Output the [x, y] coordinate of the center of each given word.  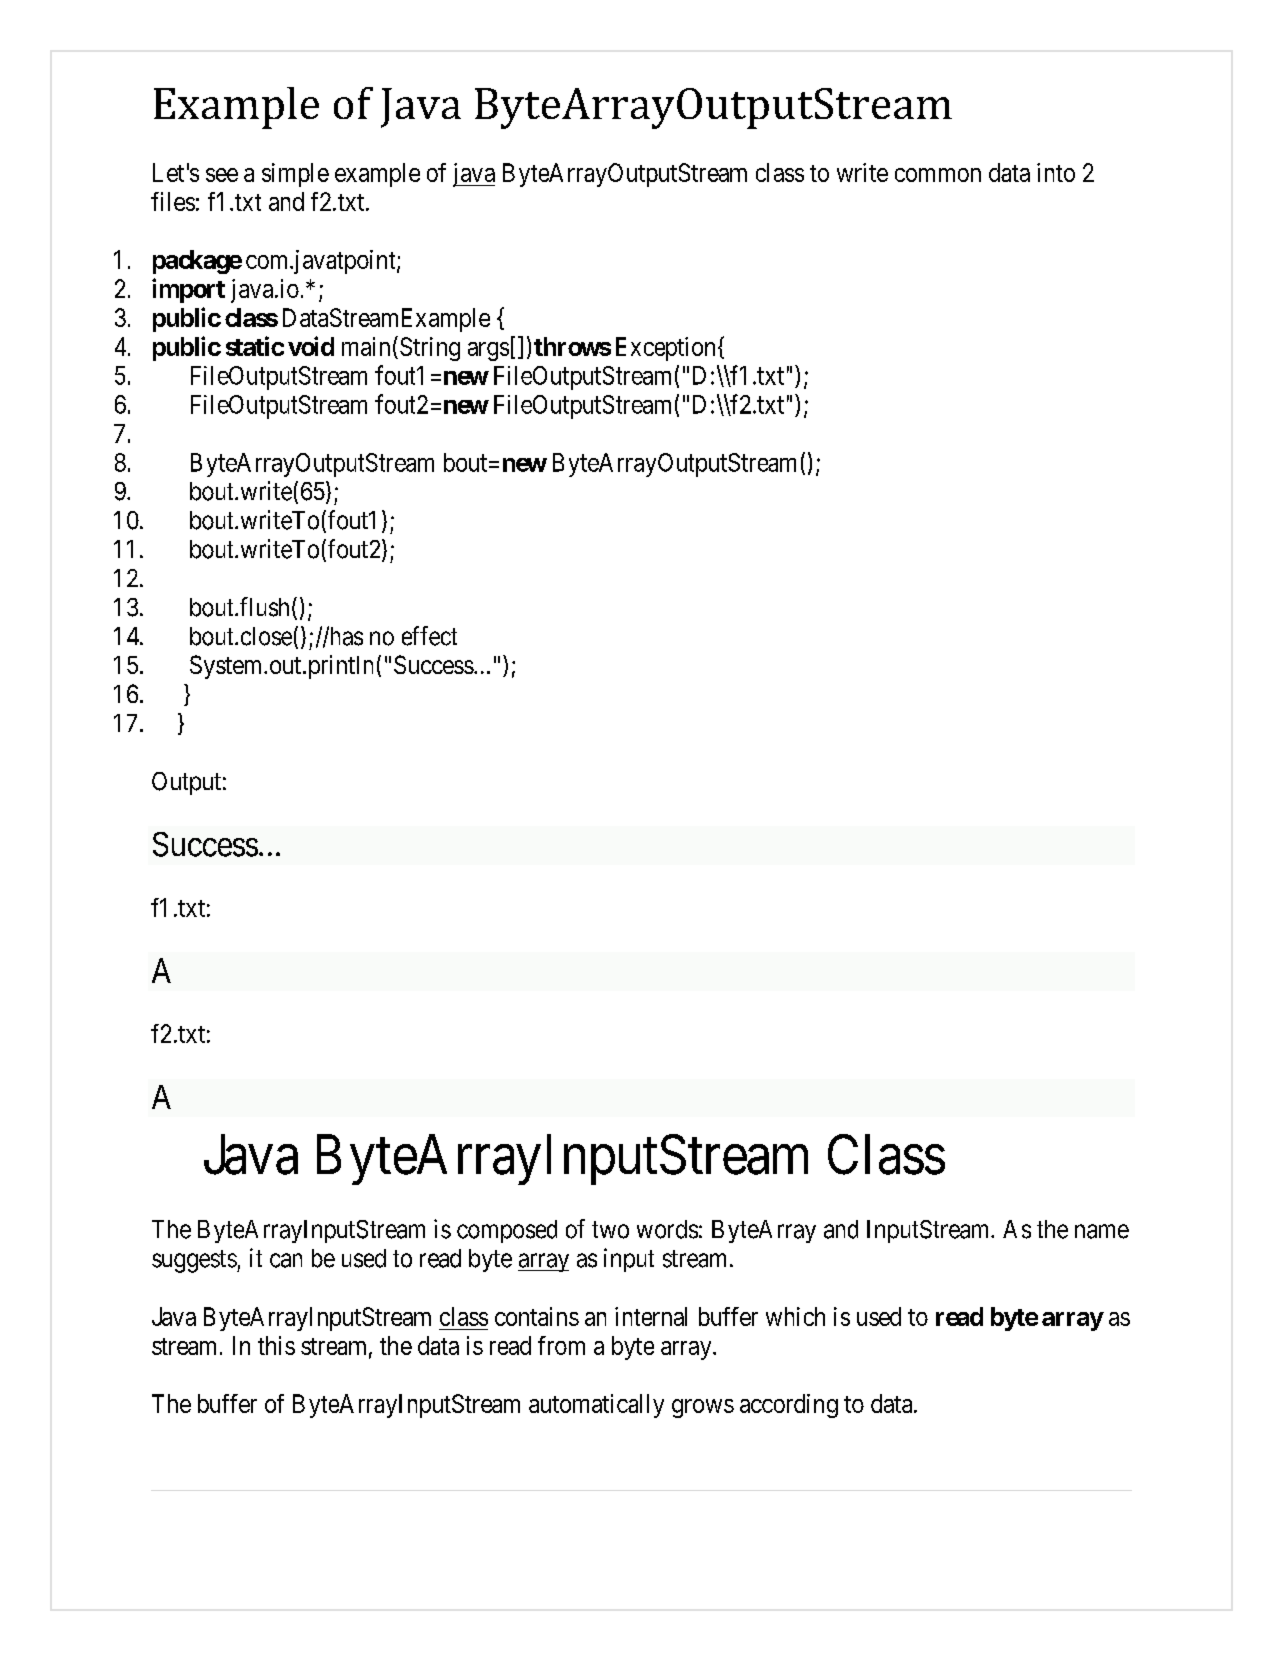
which [795, 1316]
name [1102, 1231]
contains [537, 1316]
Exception [665, 349]
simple [295, 175]
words [667, 1229]
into [1056, 172]
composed [507, 1231]
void [311, 346]
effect [429, 636]
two [610, 1230]
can [286, 1260]
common [938, 175]
